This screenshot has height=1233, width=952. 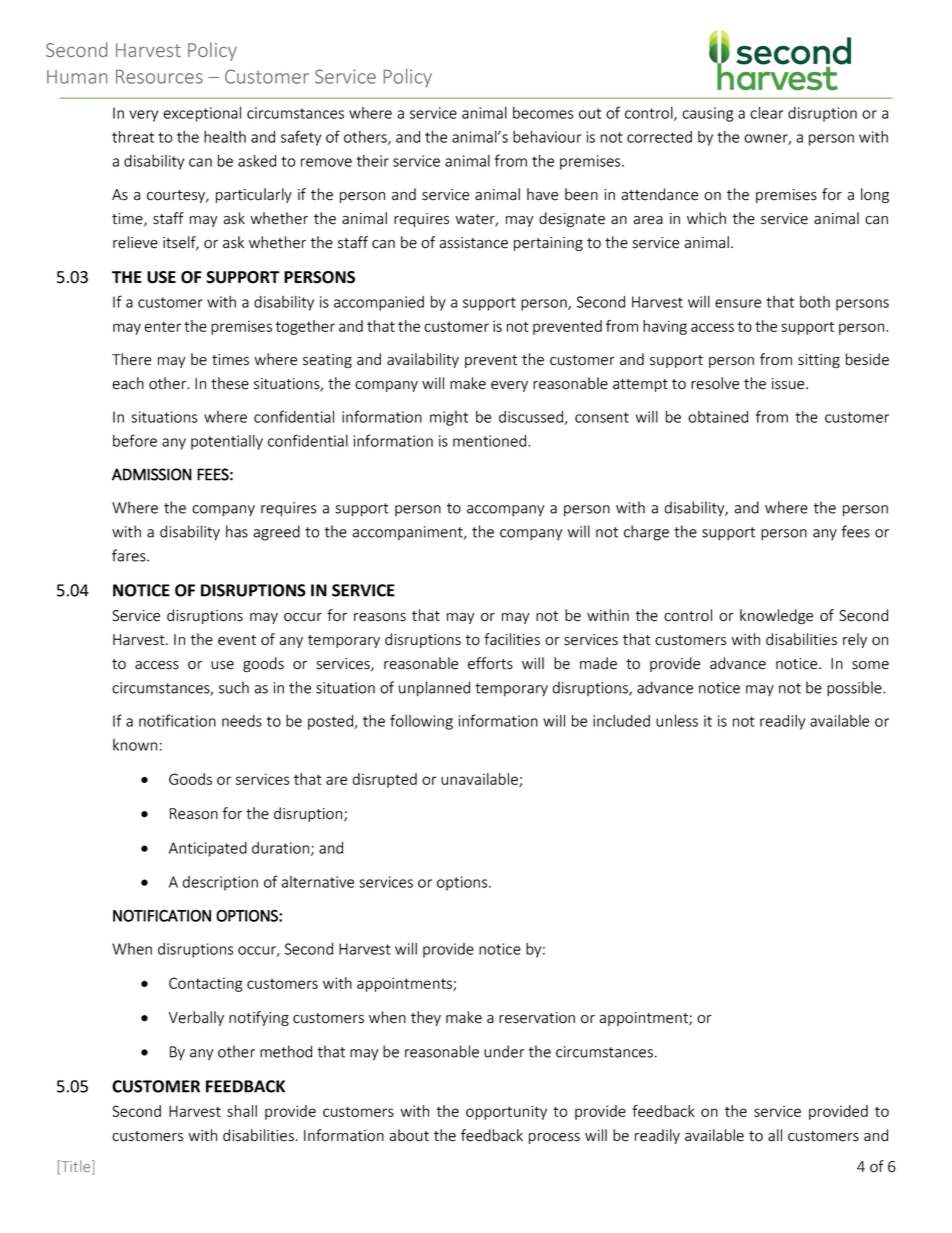 I want to click on disrupted, so click(x=385, y=780).
